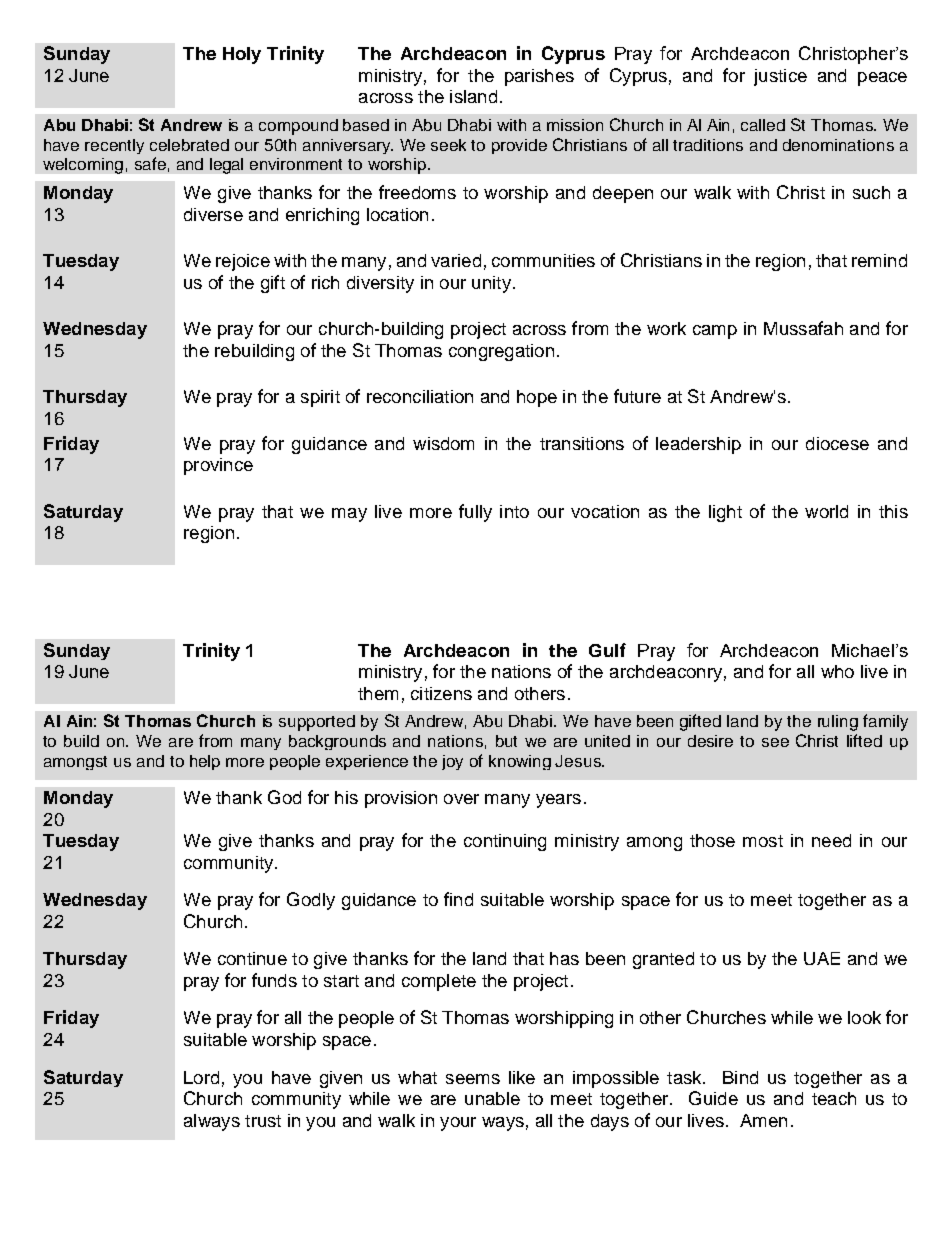 This screenshot has height=1233, width=952. What do you see at coordinates (492, 1098) in the screenshot?
I see `unable` at bounding box center [492, 1098].
